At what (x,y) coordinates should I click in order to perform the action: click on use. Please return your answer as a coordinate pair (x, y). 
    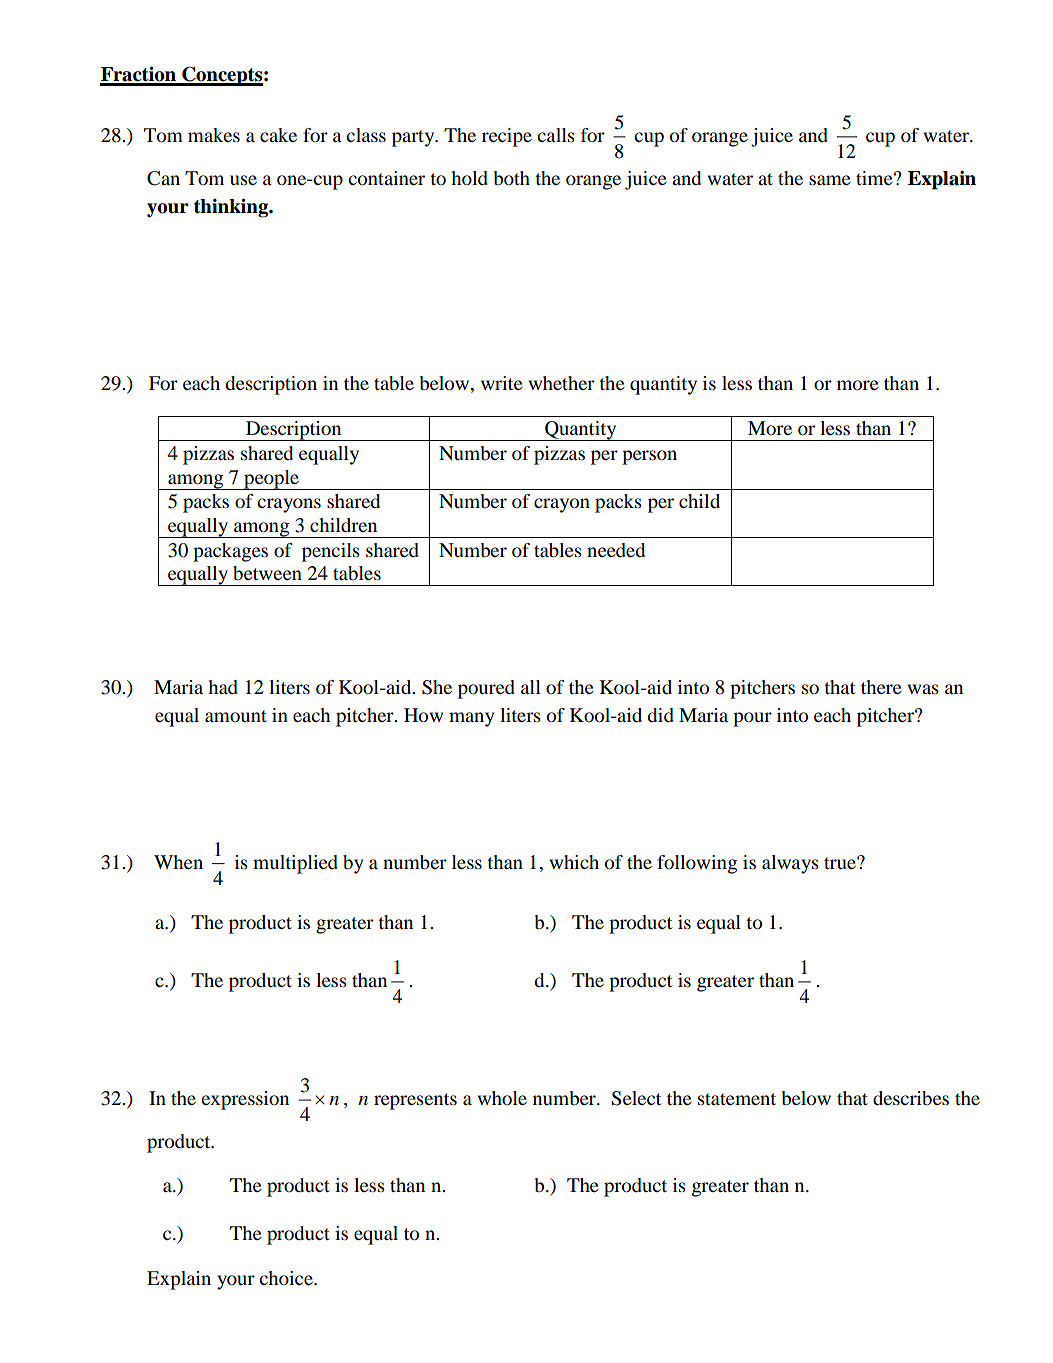
    Looking at the image, I should click on (243, 180).
